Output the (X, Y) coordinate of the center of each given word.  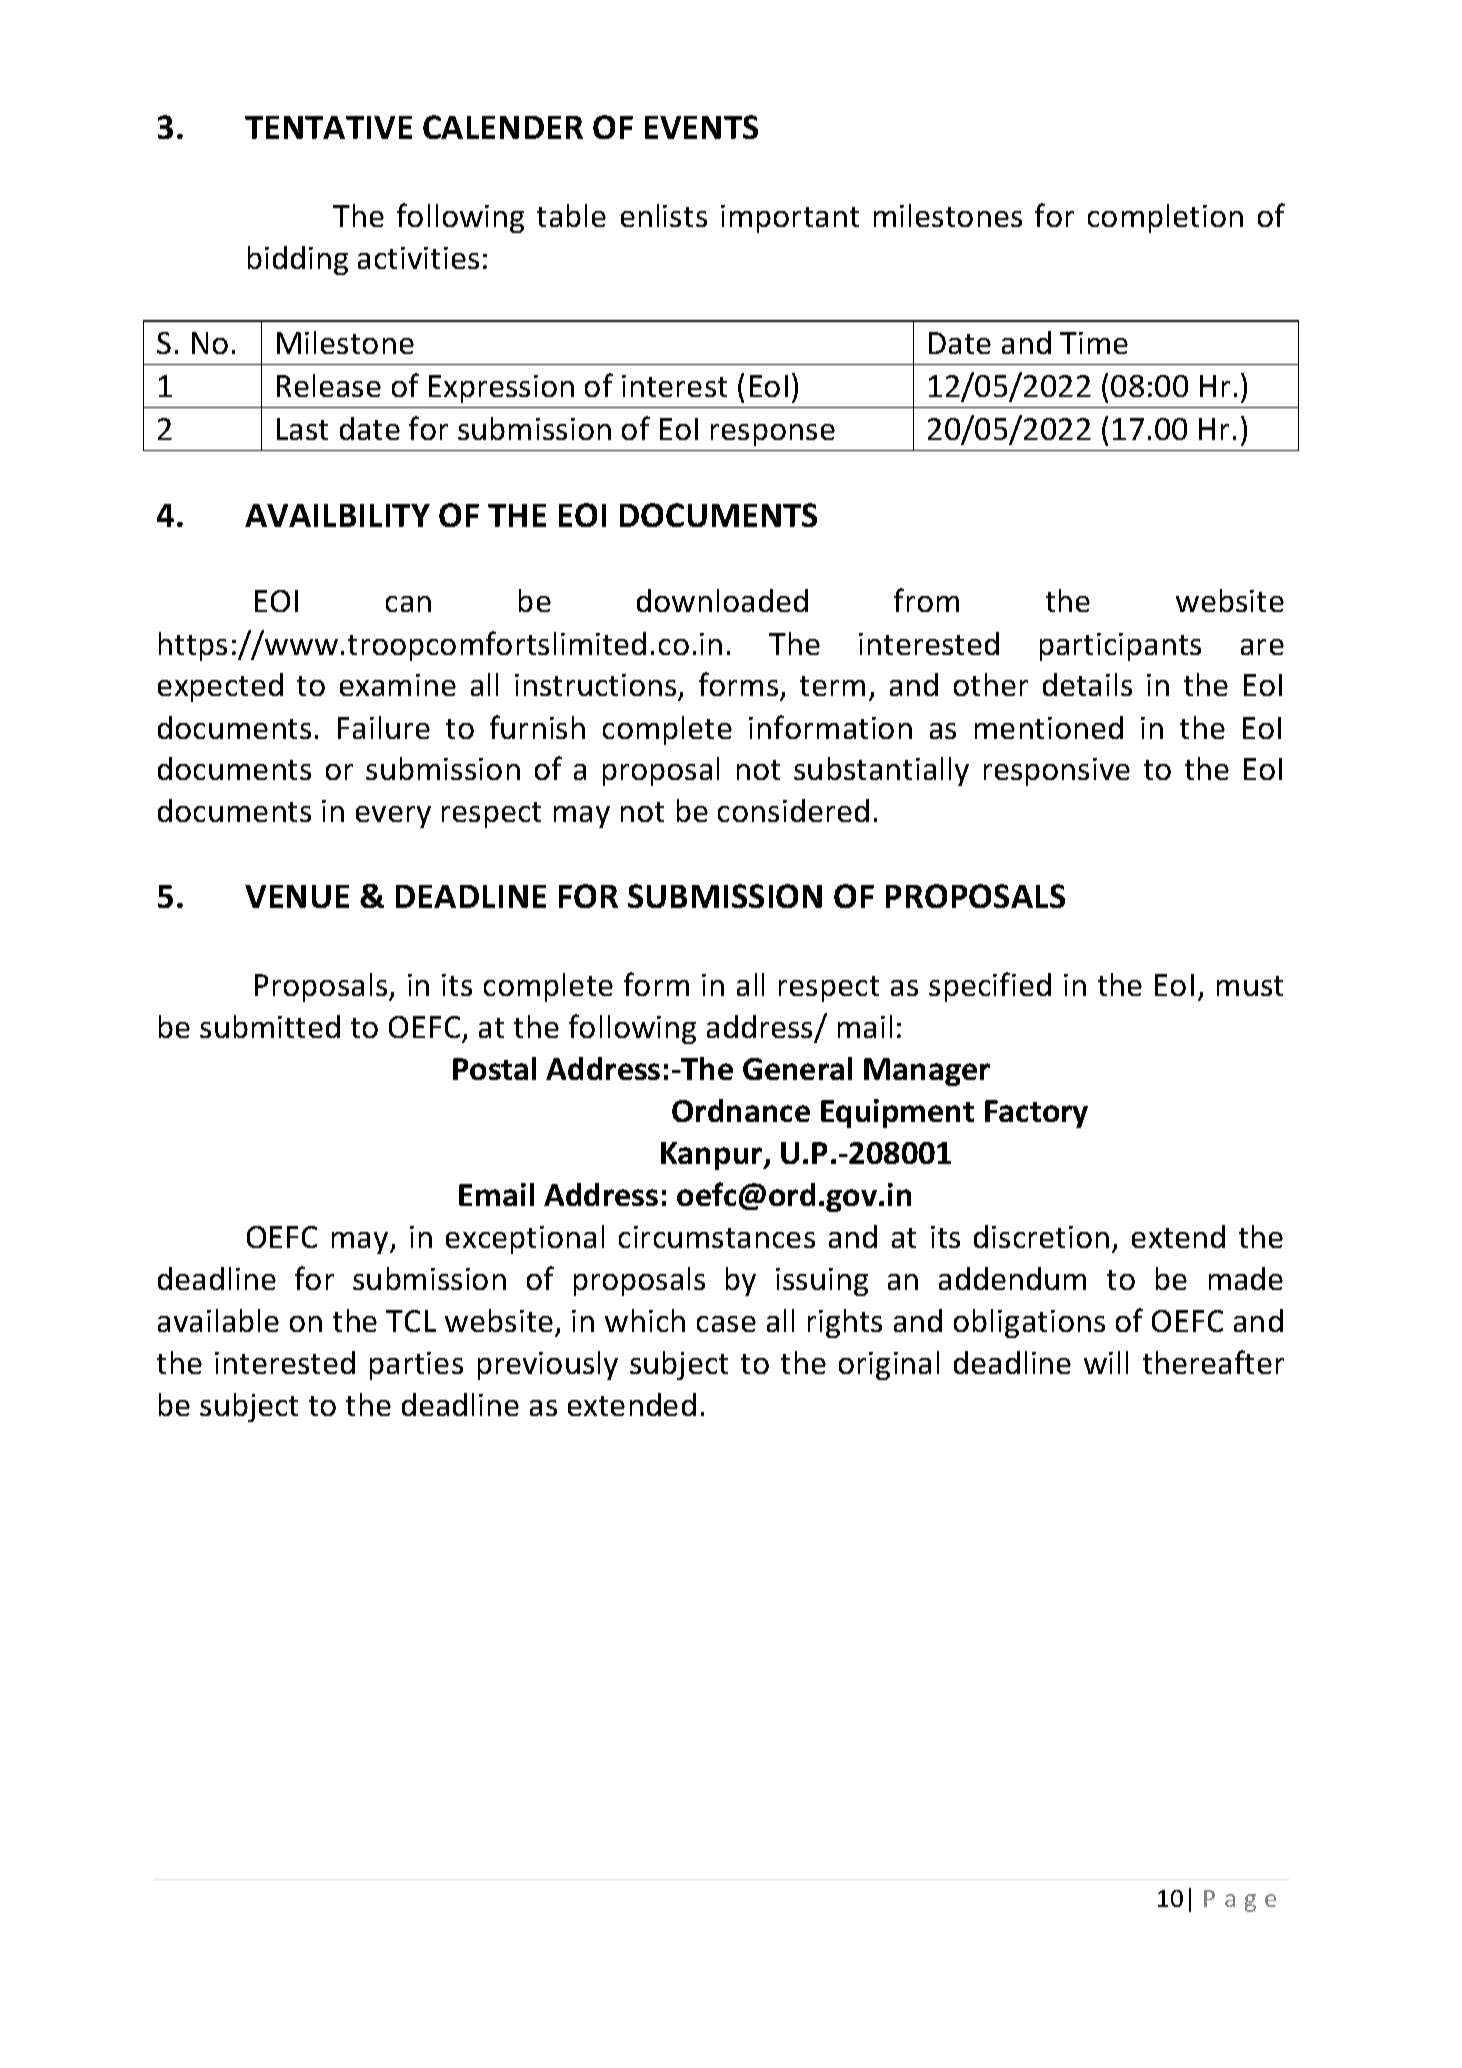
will (1106, 1362)
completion (1165, 218)
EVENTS (701, 127)
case (726, 1324)
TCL (411, 1321)
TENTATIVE (328, 127)
